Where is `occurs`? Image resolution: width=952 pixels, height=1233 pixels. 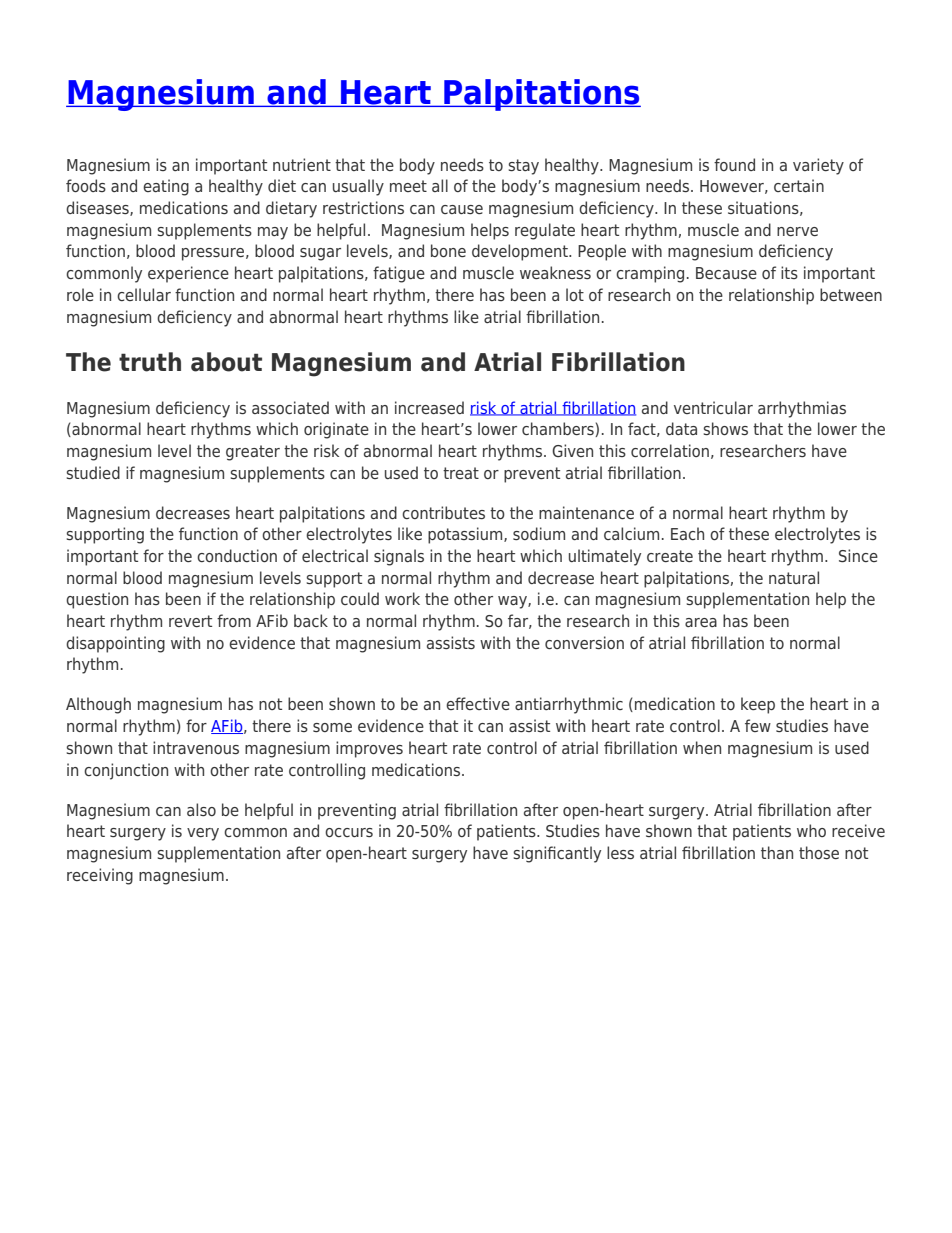 occurs is located at coordinates (349, 832).
